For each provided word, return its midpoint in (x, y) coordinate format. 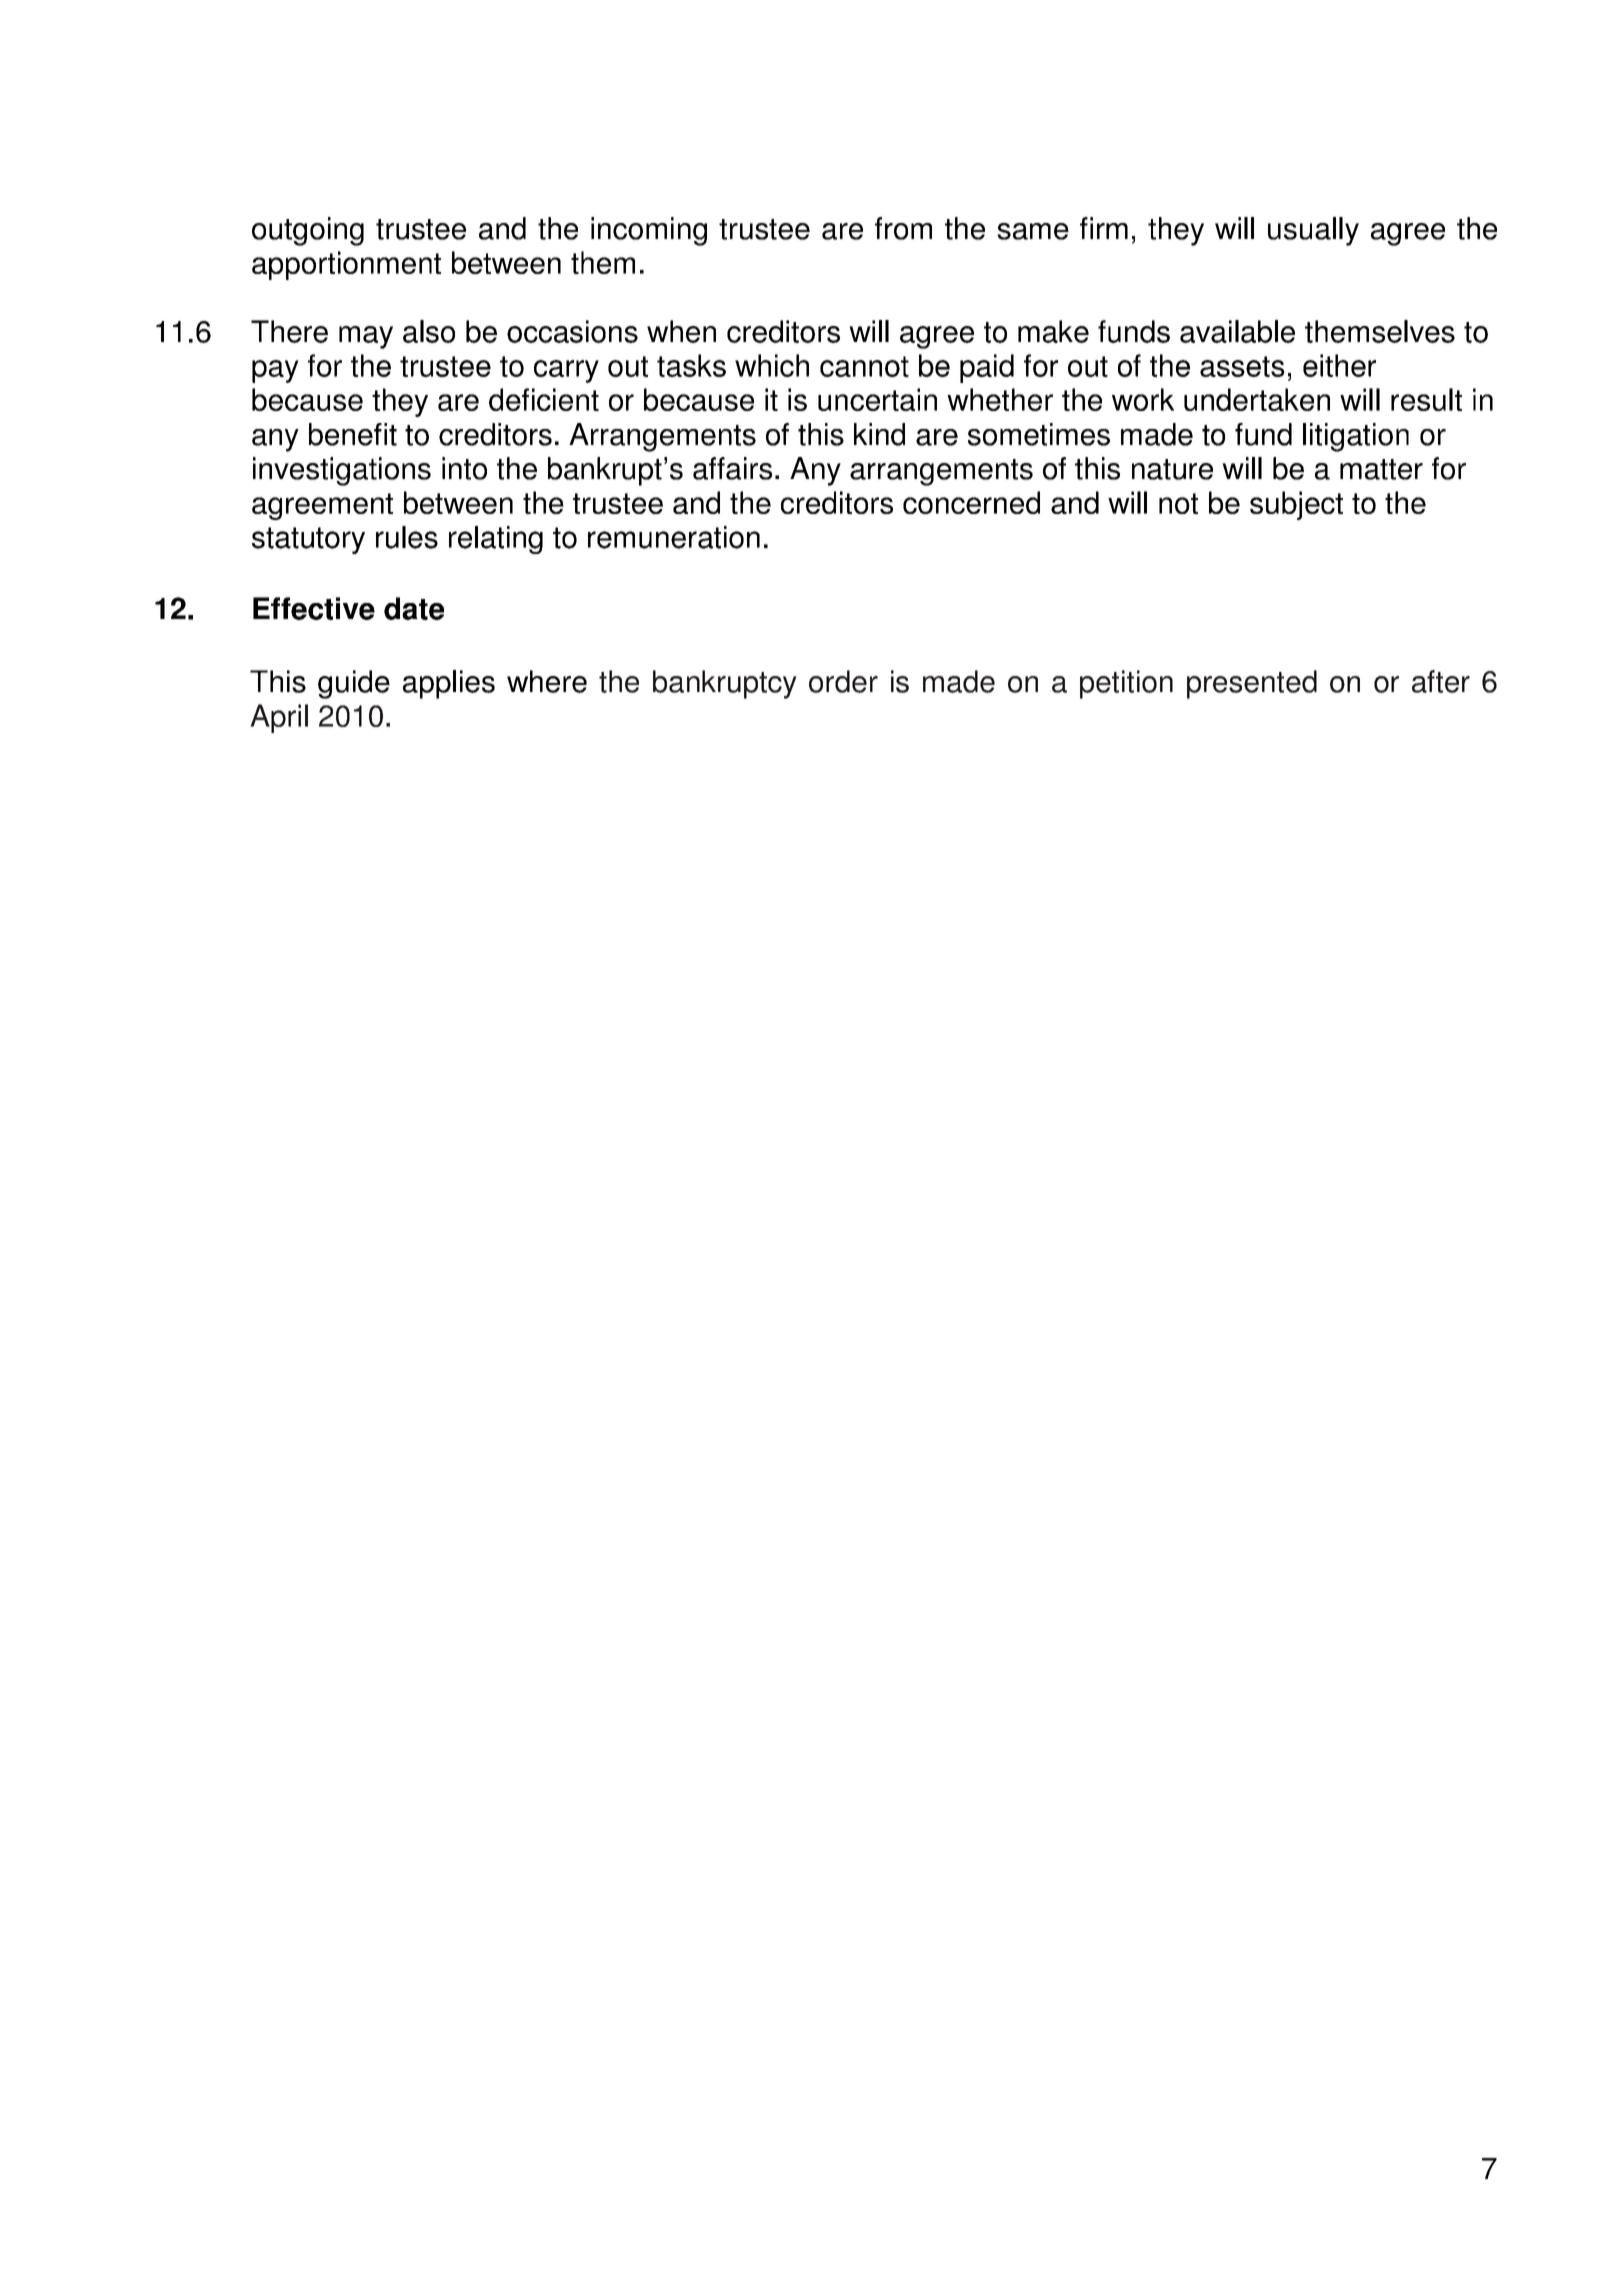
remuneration (674, 537)
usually (1313, 231)
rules (407, 537)
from (903, 228)
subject (1296, 505)
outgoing (308, 231)
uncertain (877, 399)
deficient (544, 399)
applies (449, 684)
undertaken (1257, 399)
